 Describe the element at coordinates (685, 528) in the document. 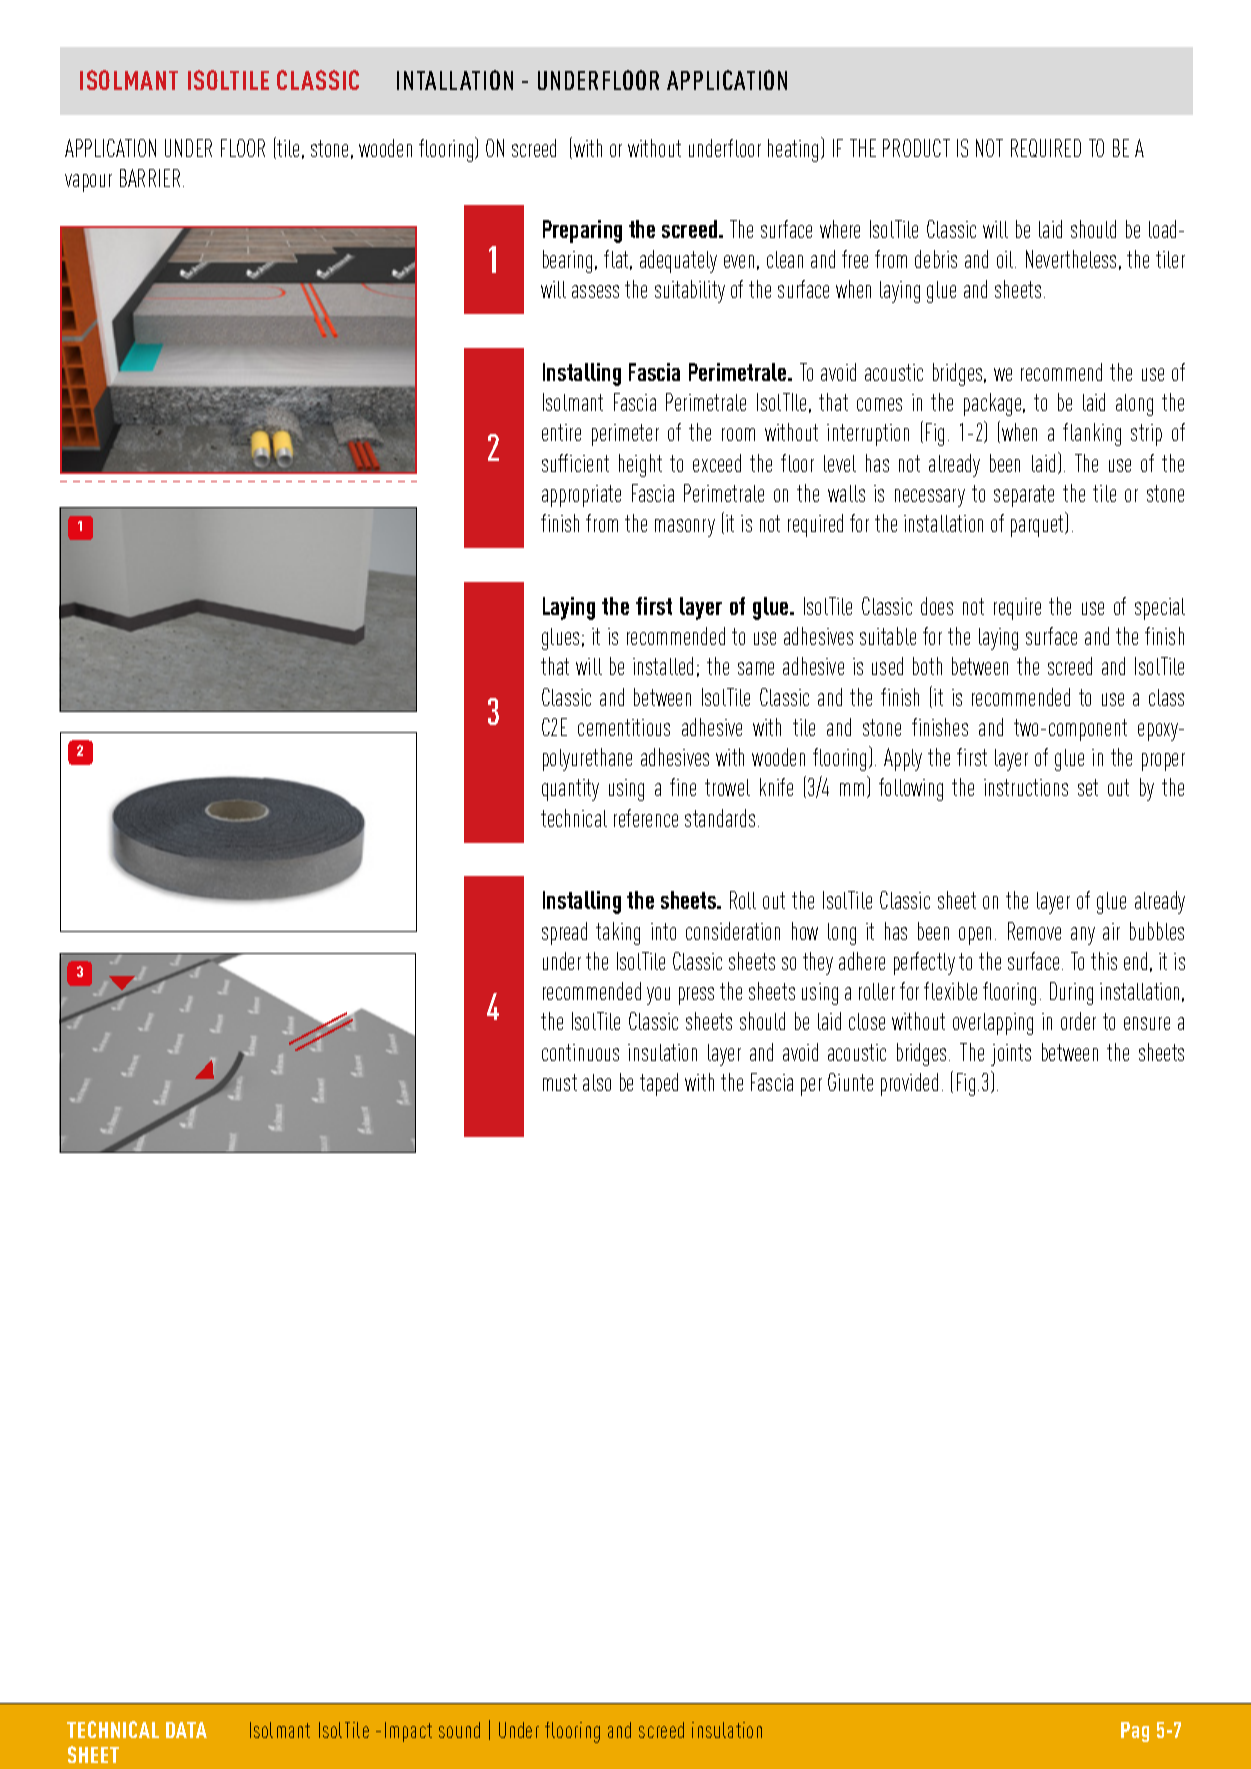

I see `masonry` at that location.
